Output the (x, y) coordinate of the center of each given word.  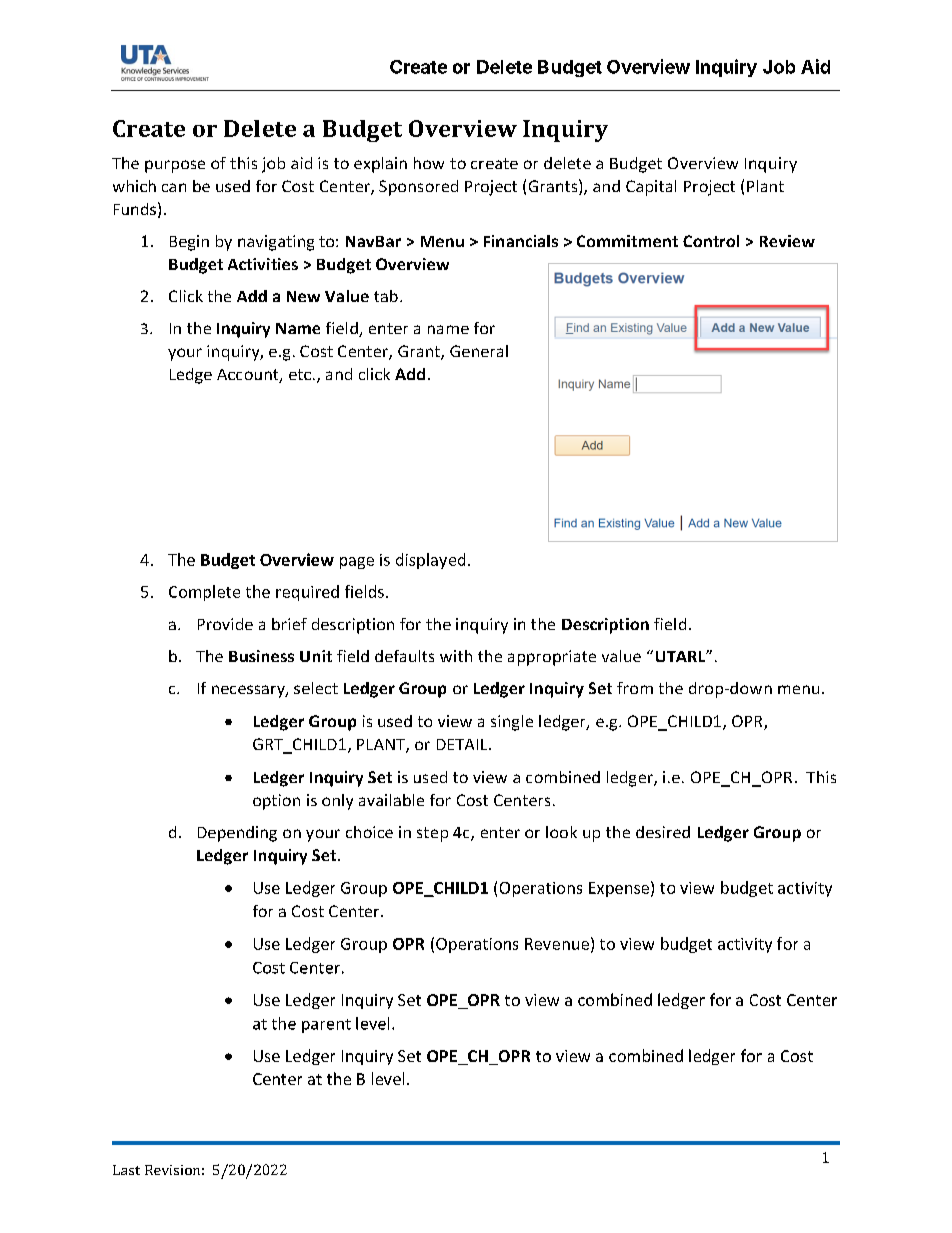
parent (326, 1026)
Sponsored (418, 188)
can (174, 187)
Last (126, 1170)
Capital (651, 188)
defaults (404, 656)
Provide (225, 624)
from (635, 688)
